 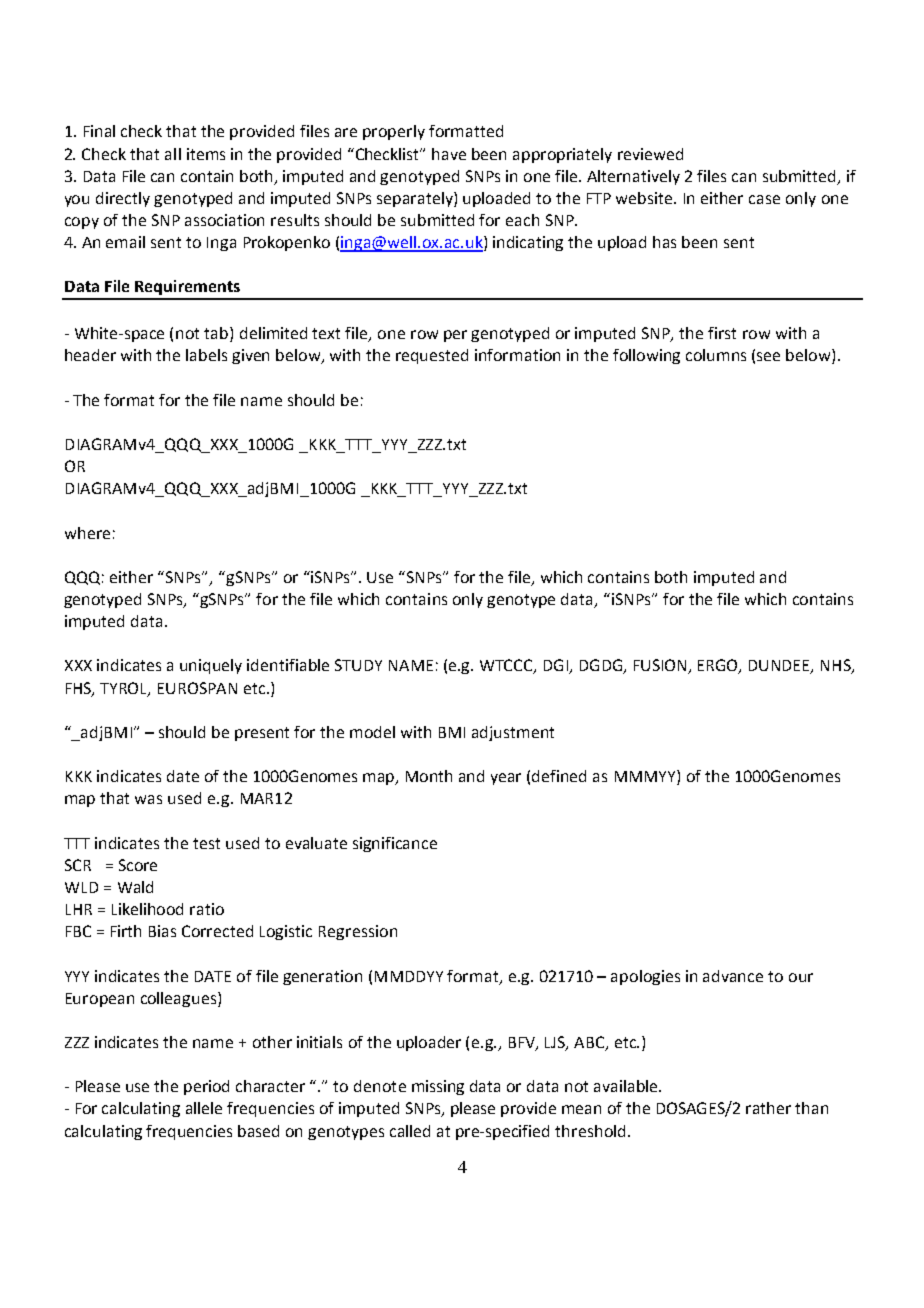 I want to click on allele, so click(x=204, y=1108).
